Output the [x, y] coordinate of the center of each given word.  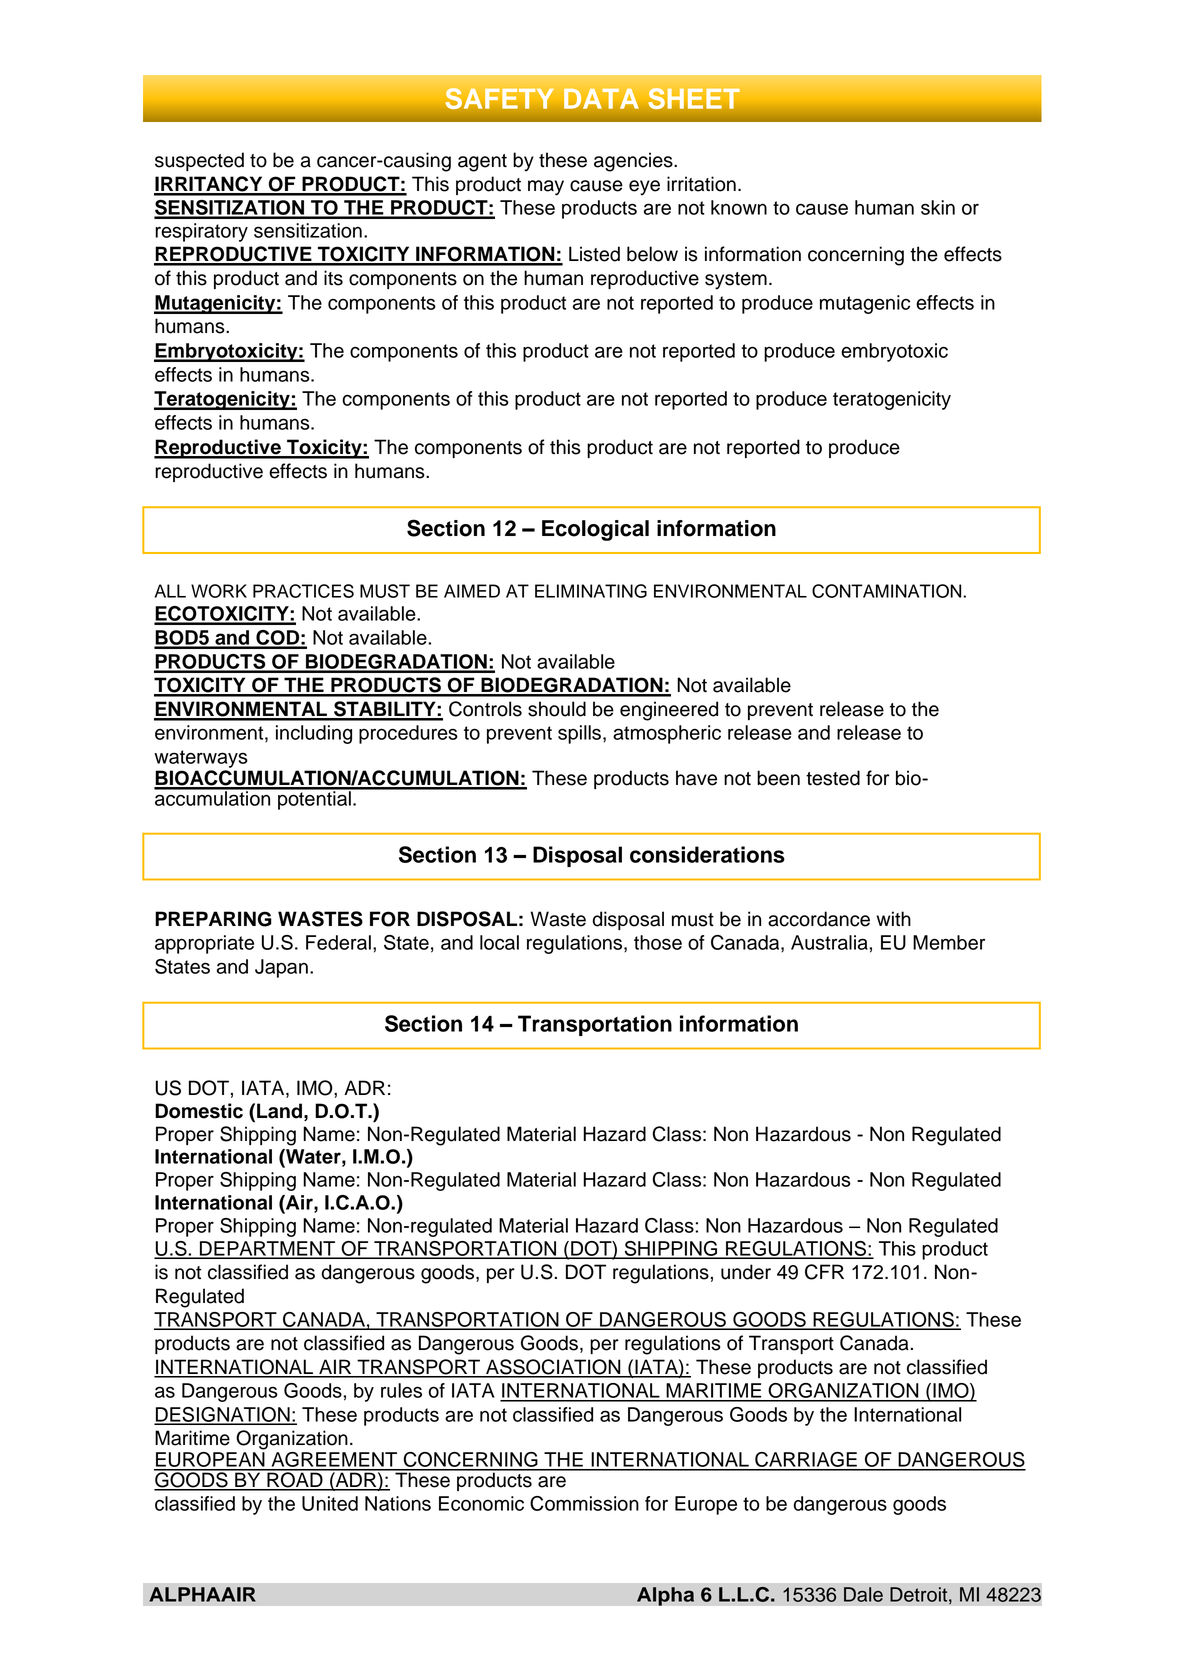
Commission [584, 1503]
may [546, 188]
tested [833, 778]
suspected [199, 161]
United [330, 1503]
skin [938, 207]
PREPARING [213, 919]
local [499, 942]
